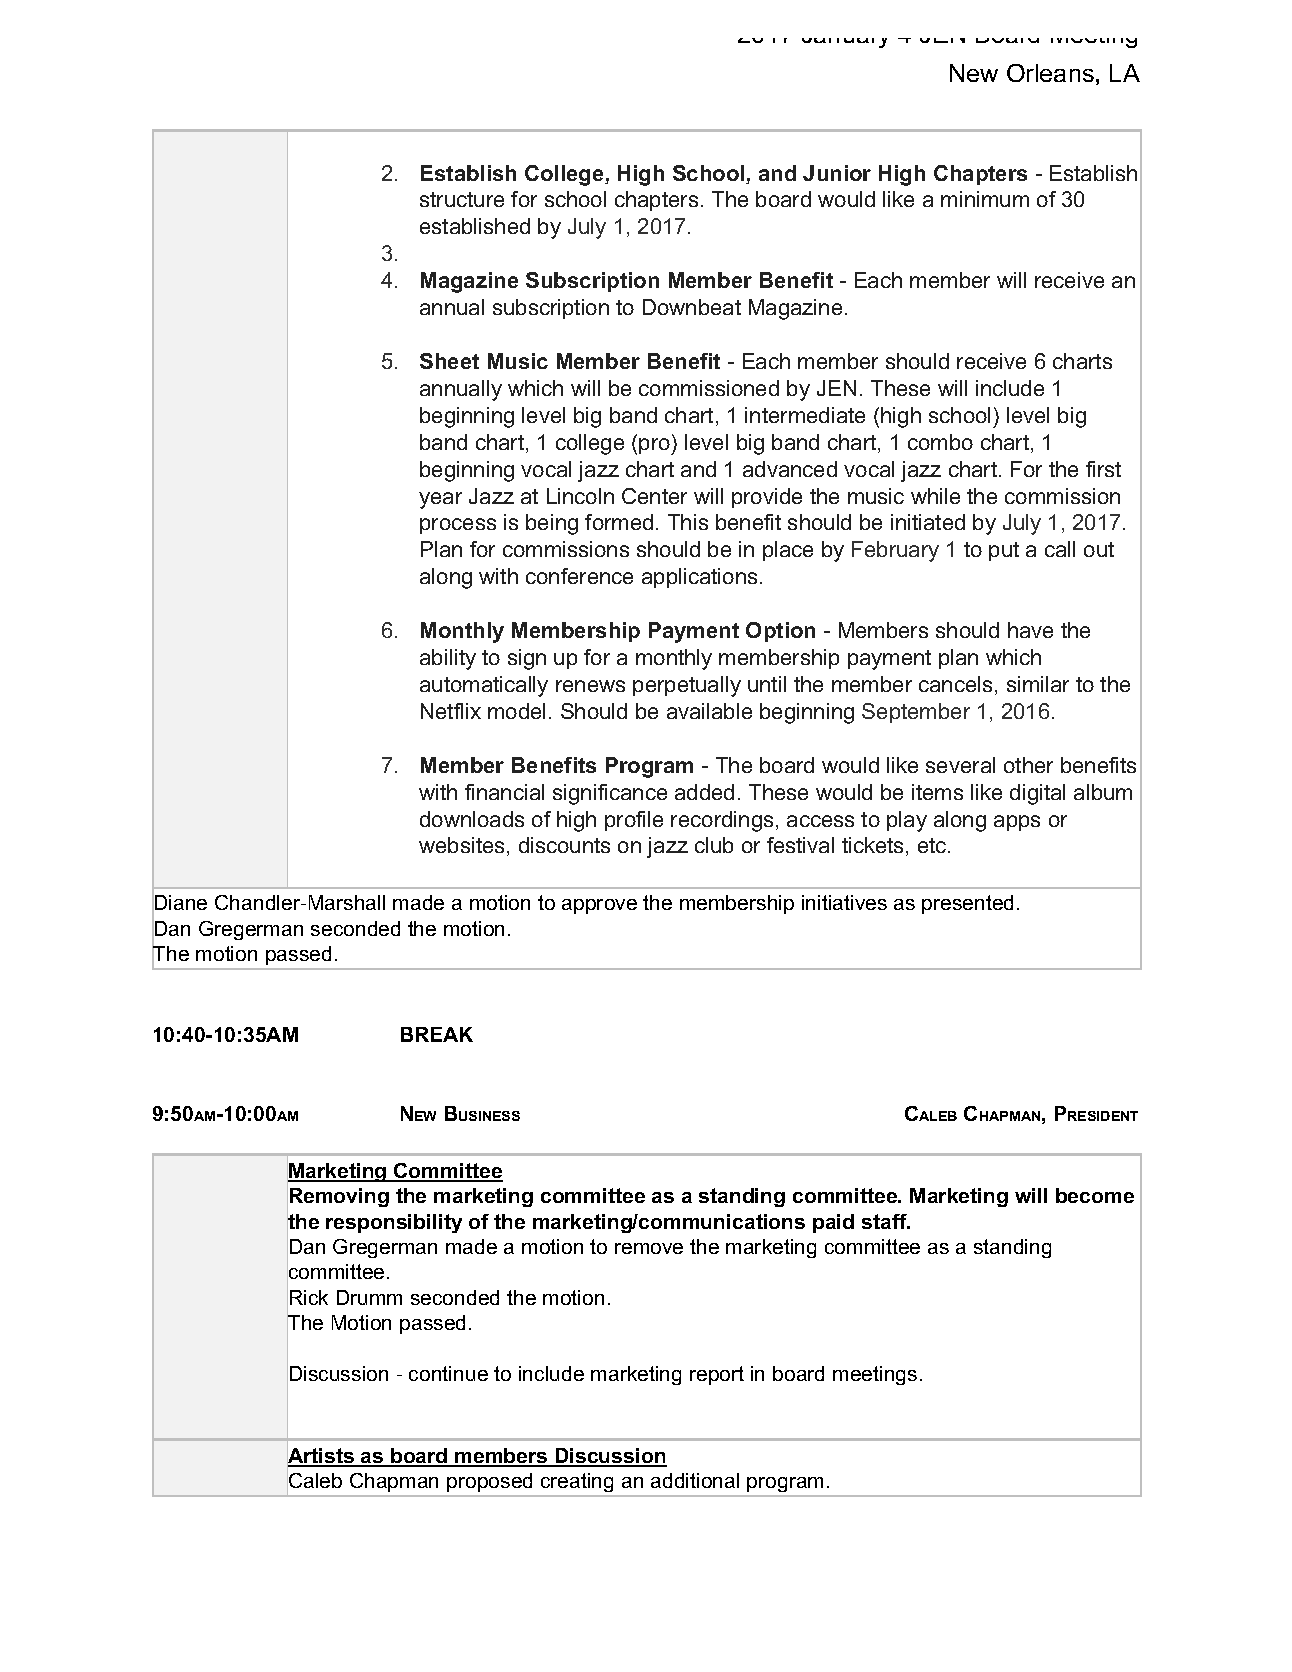 The height and width of the page is (1672, 1292). I want to click on staff, so click(885, 1221).
